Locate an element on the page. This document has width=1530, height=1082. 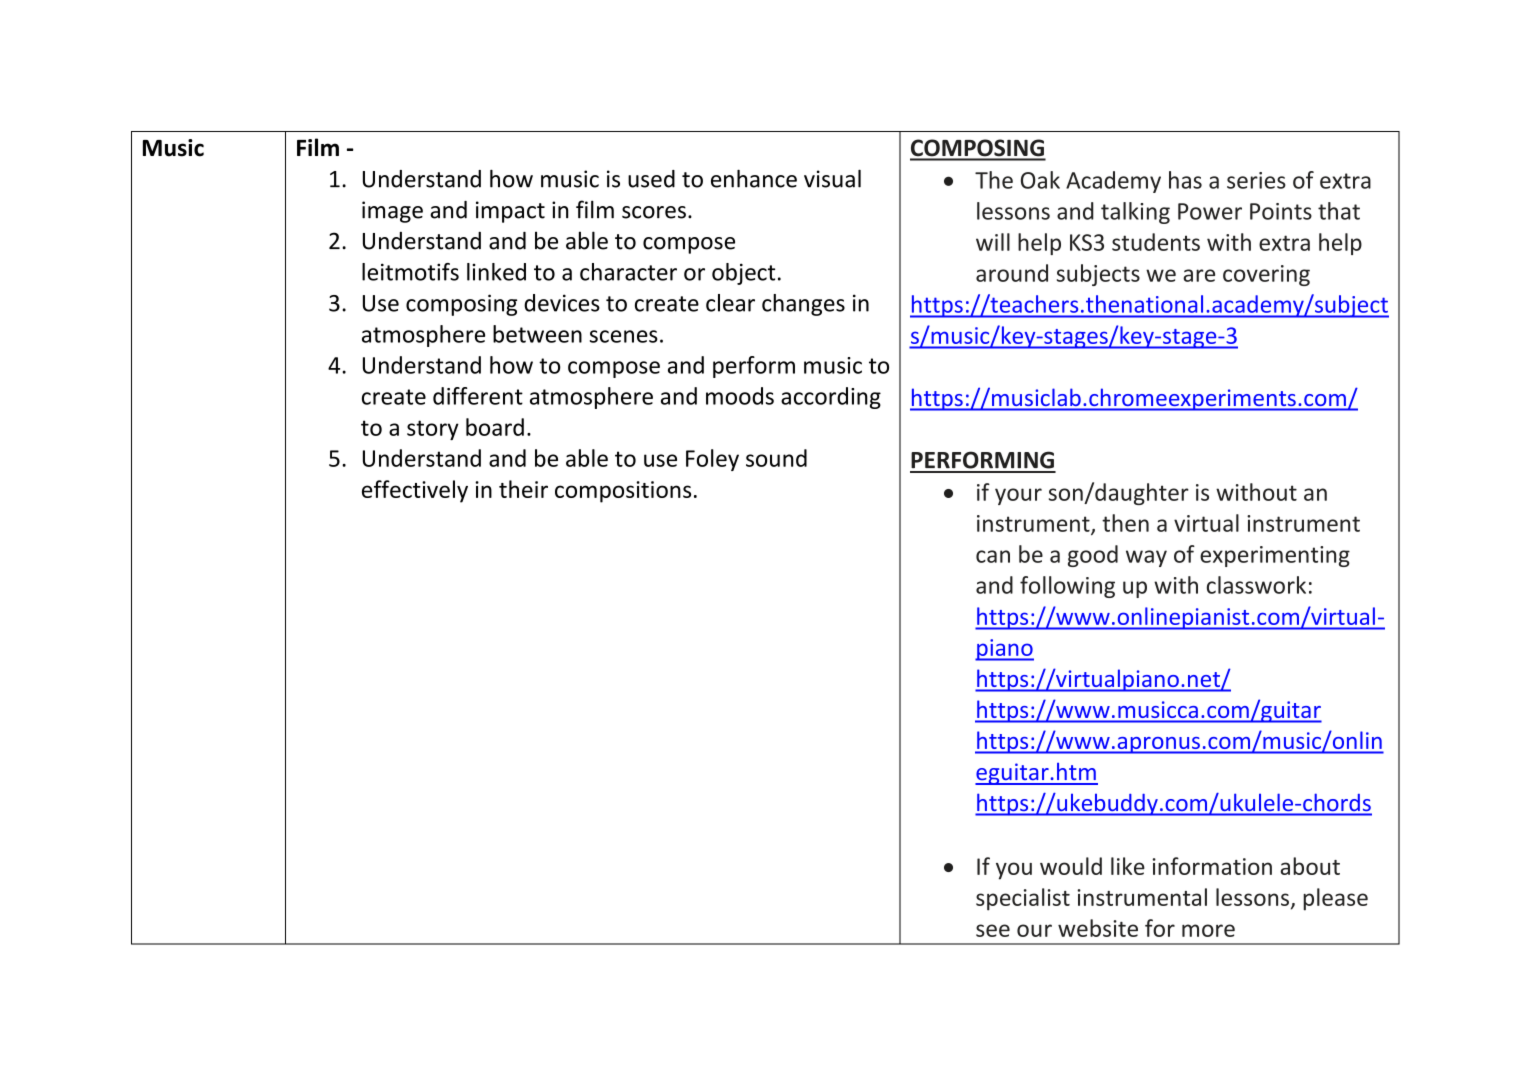
see is located at coordinates (993, 930).
